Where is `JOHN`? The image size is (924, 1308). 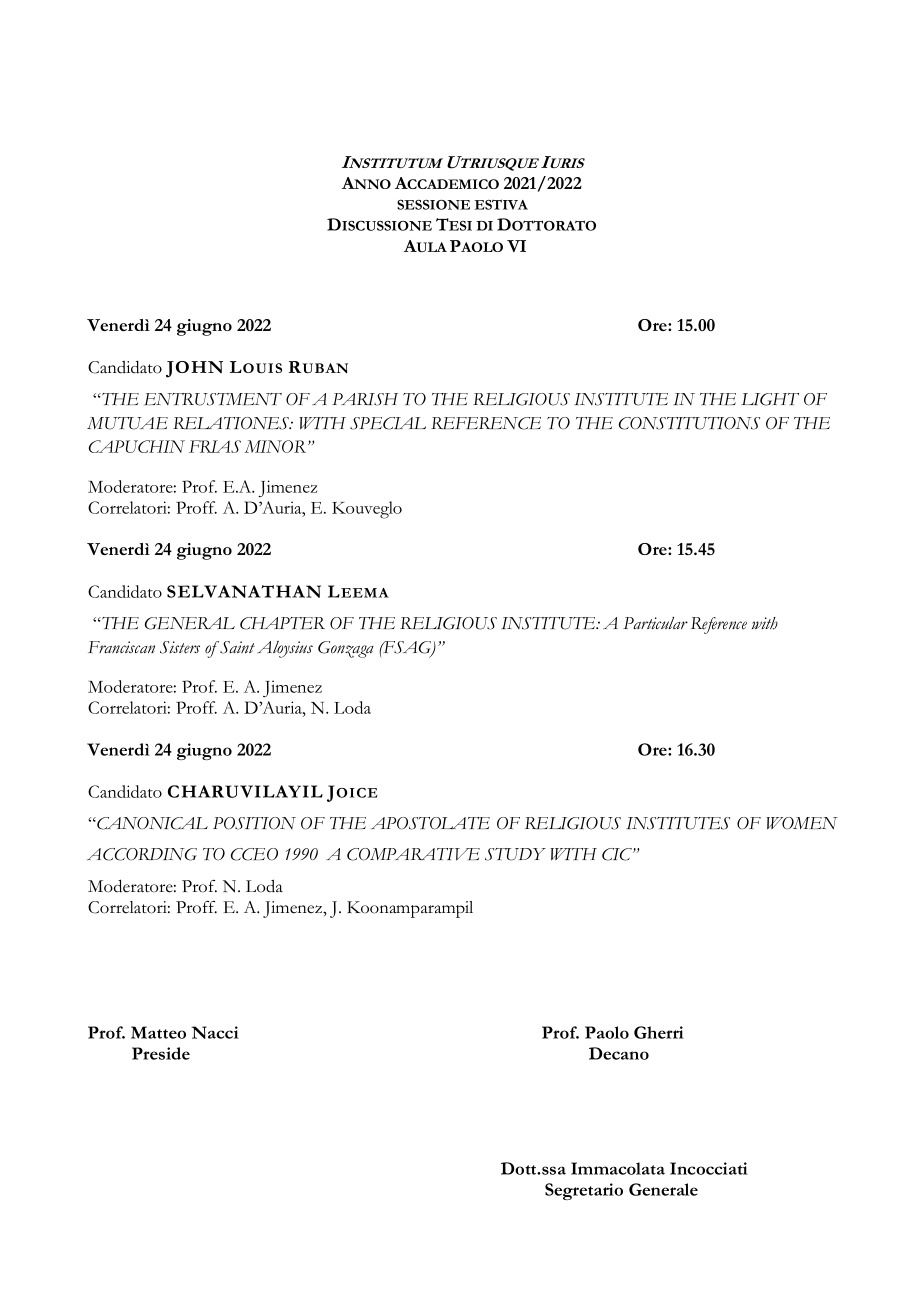 JOHN is located at coordinates (194, 369).
